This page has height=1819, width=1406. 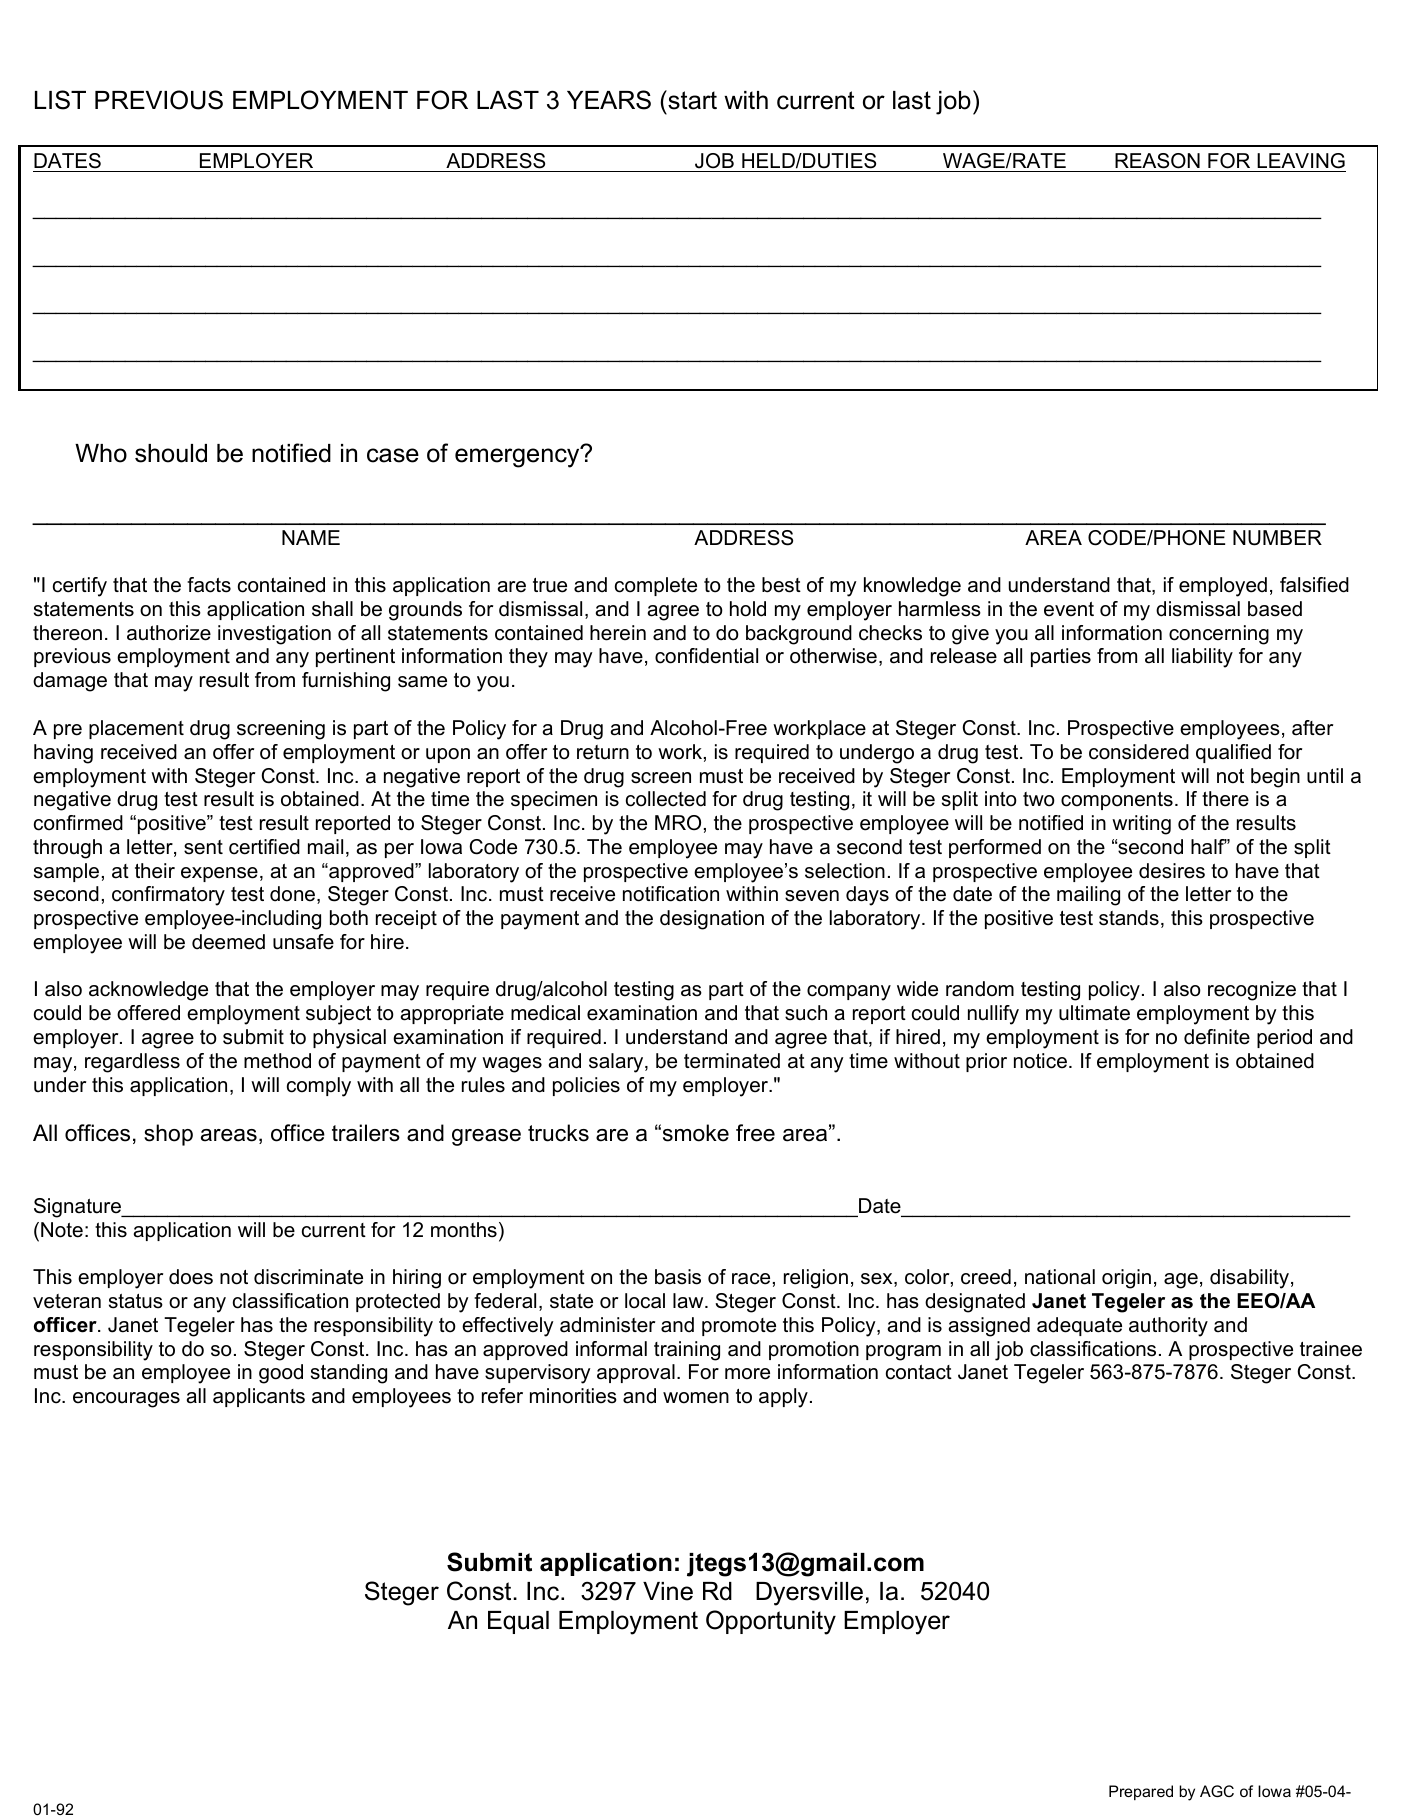 I want to click on LIST, so click(x=60, y=100).
